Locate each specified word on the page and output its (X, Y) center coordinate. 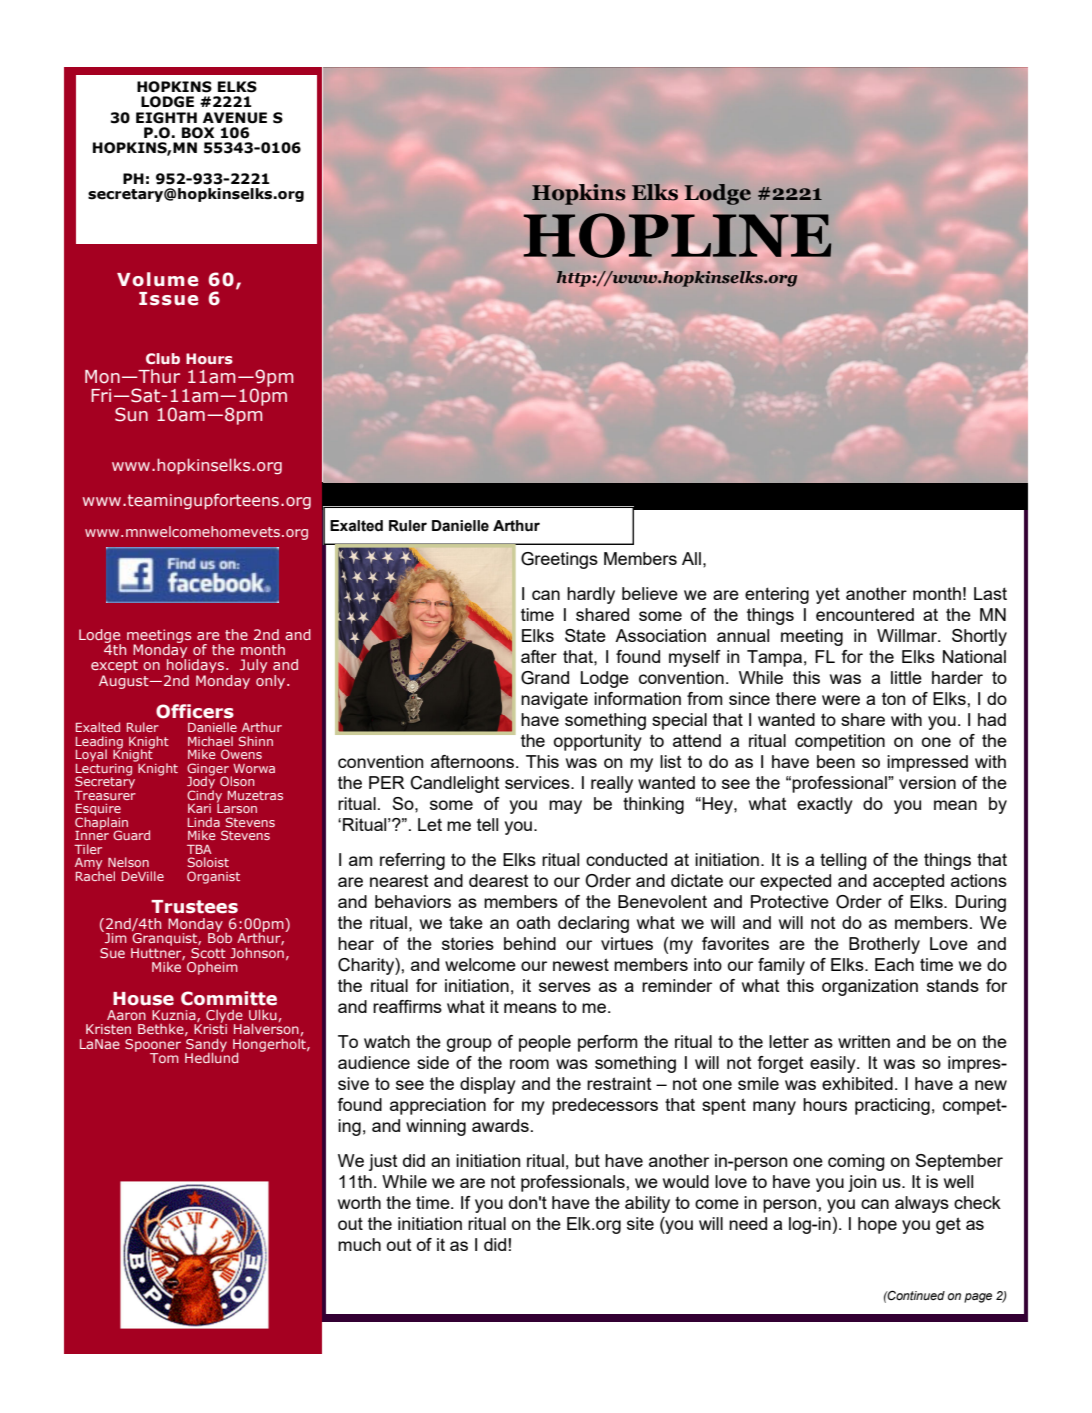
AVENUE (235, 118)
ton (893, 698)
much (359, 1244)
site (640, 1223)
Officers (195, 711)
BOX (198, 133)
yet (828, 595)
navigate (554, 700)
